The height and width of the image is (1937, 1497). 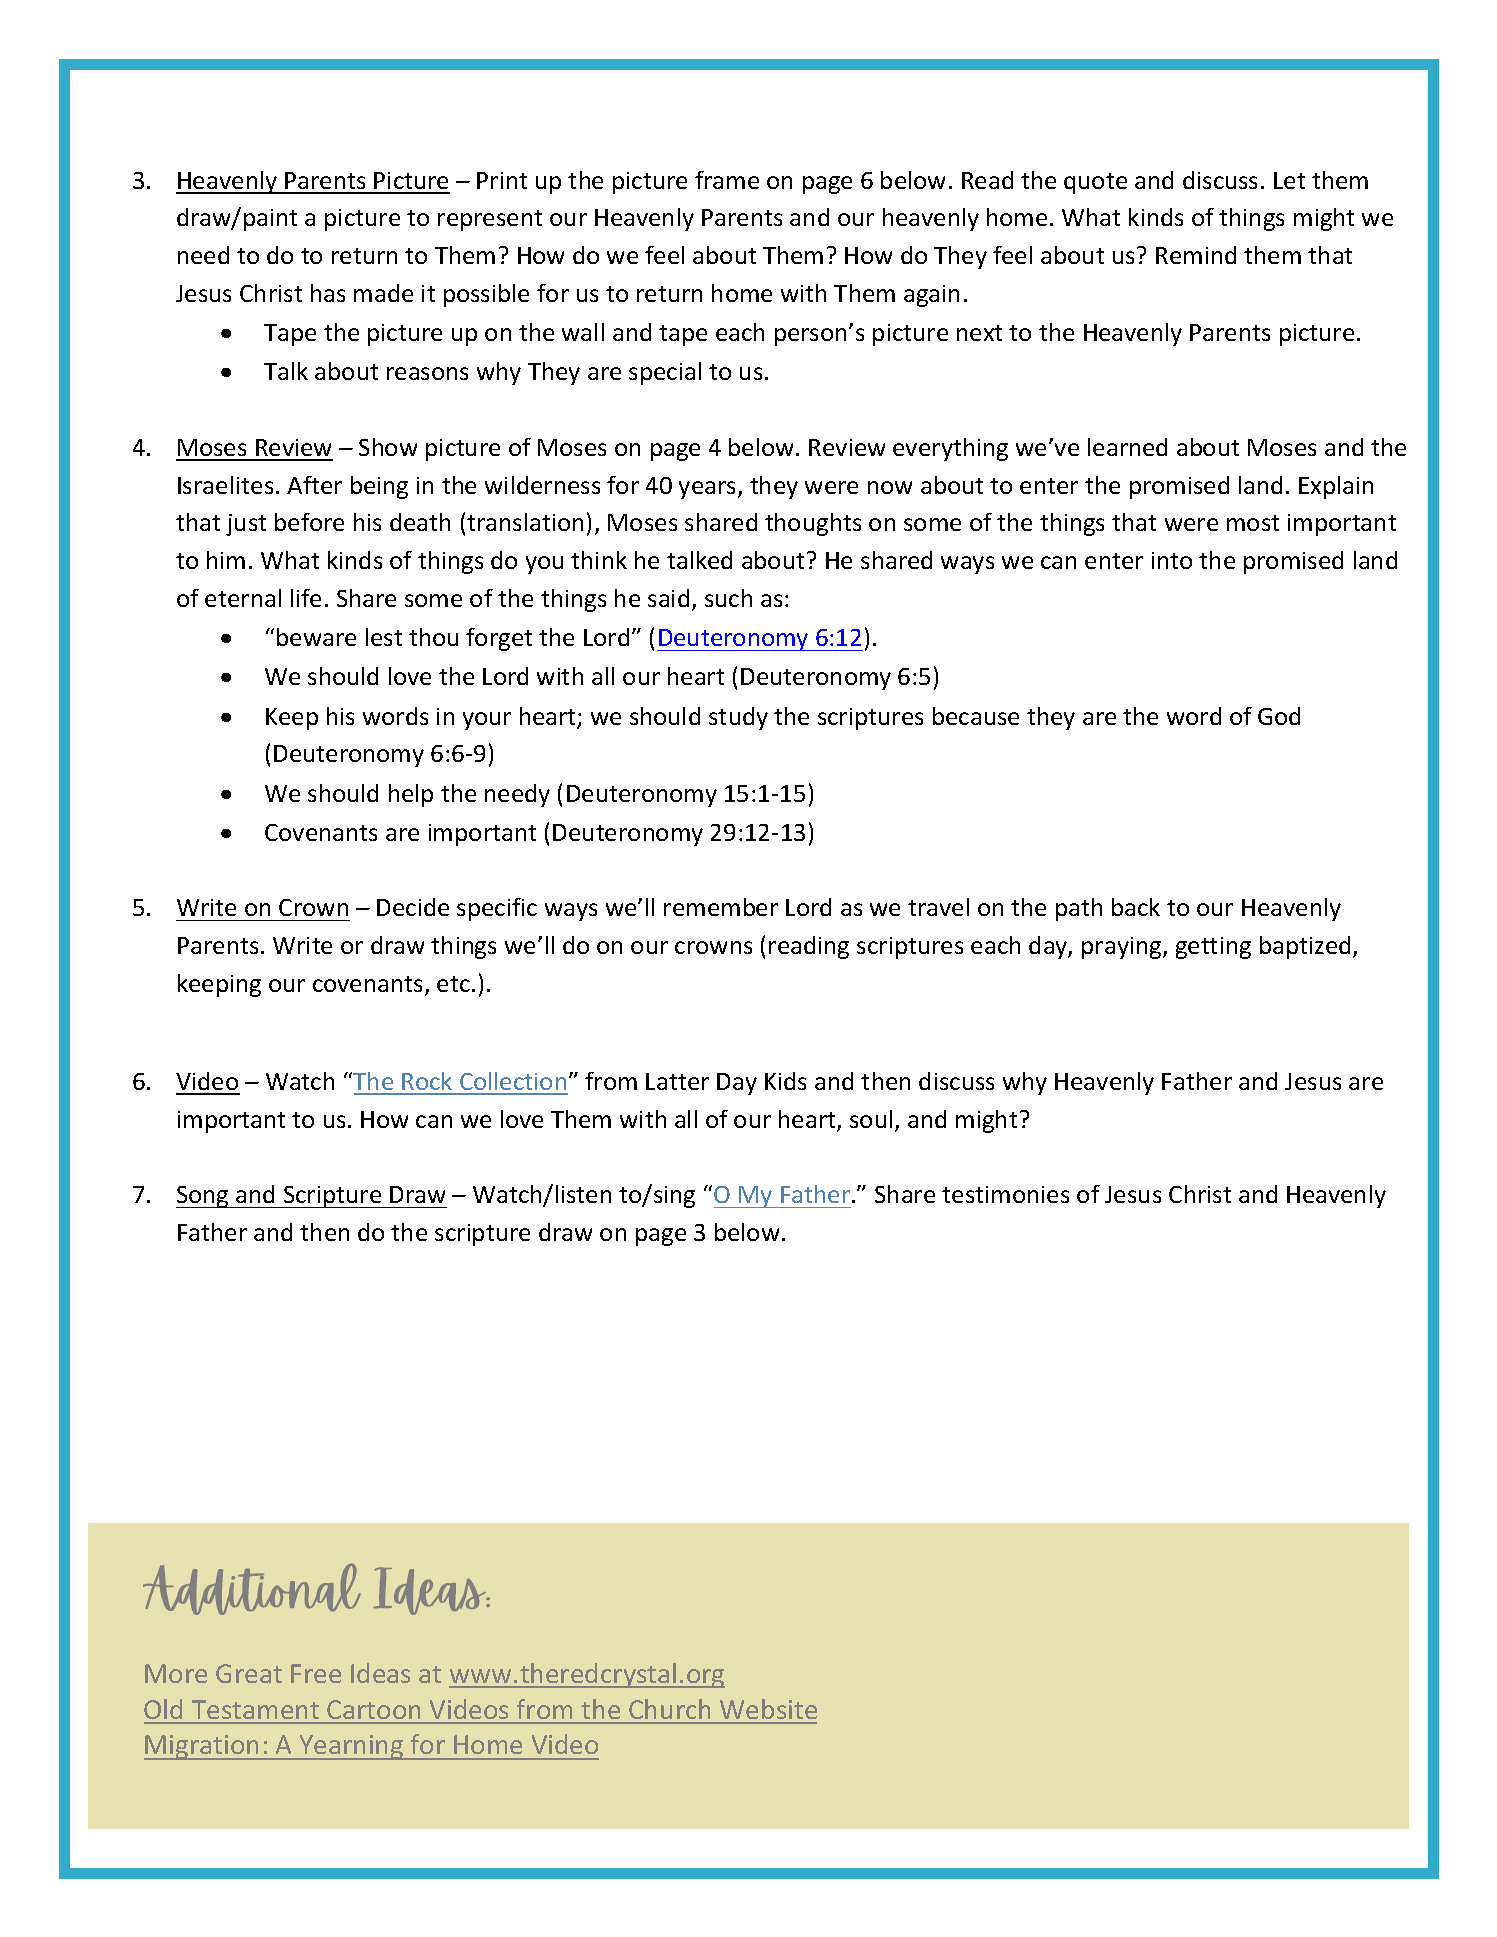 What do you see at coordinates (721, 907) in the image?
I see `remember` at bounding box center [721, 907].
